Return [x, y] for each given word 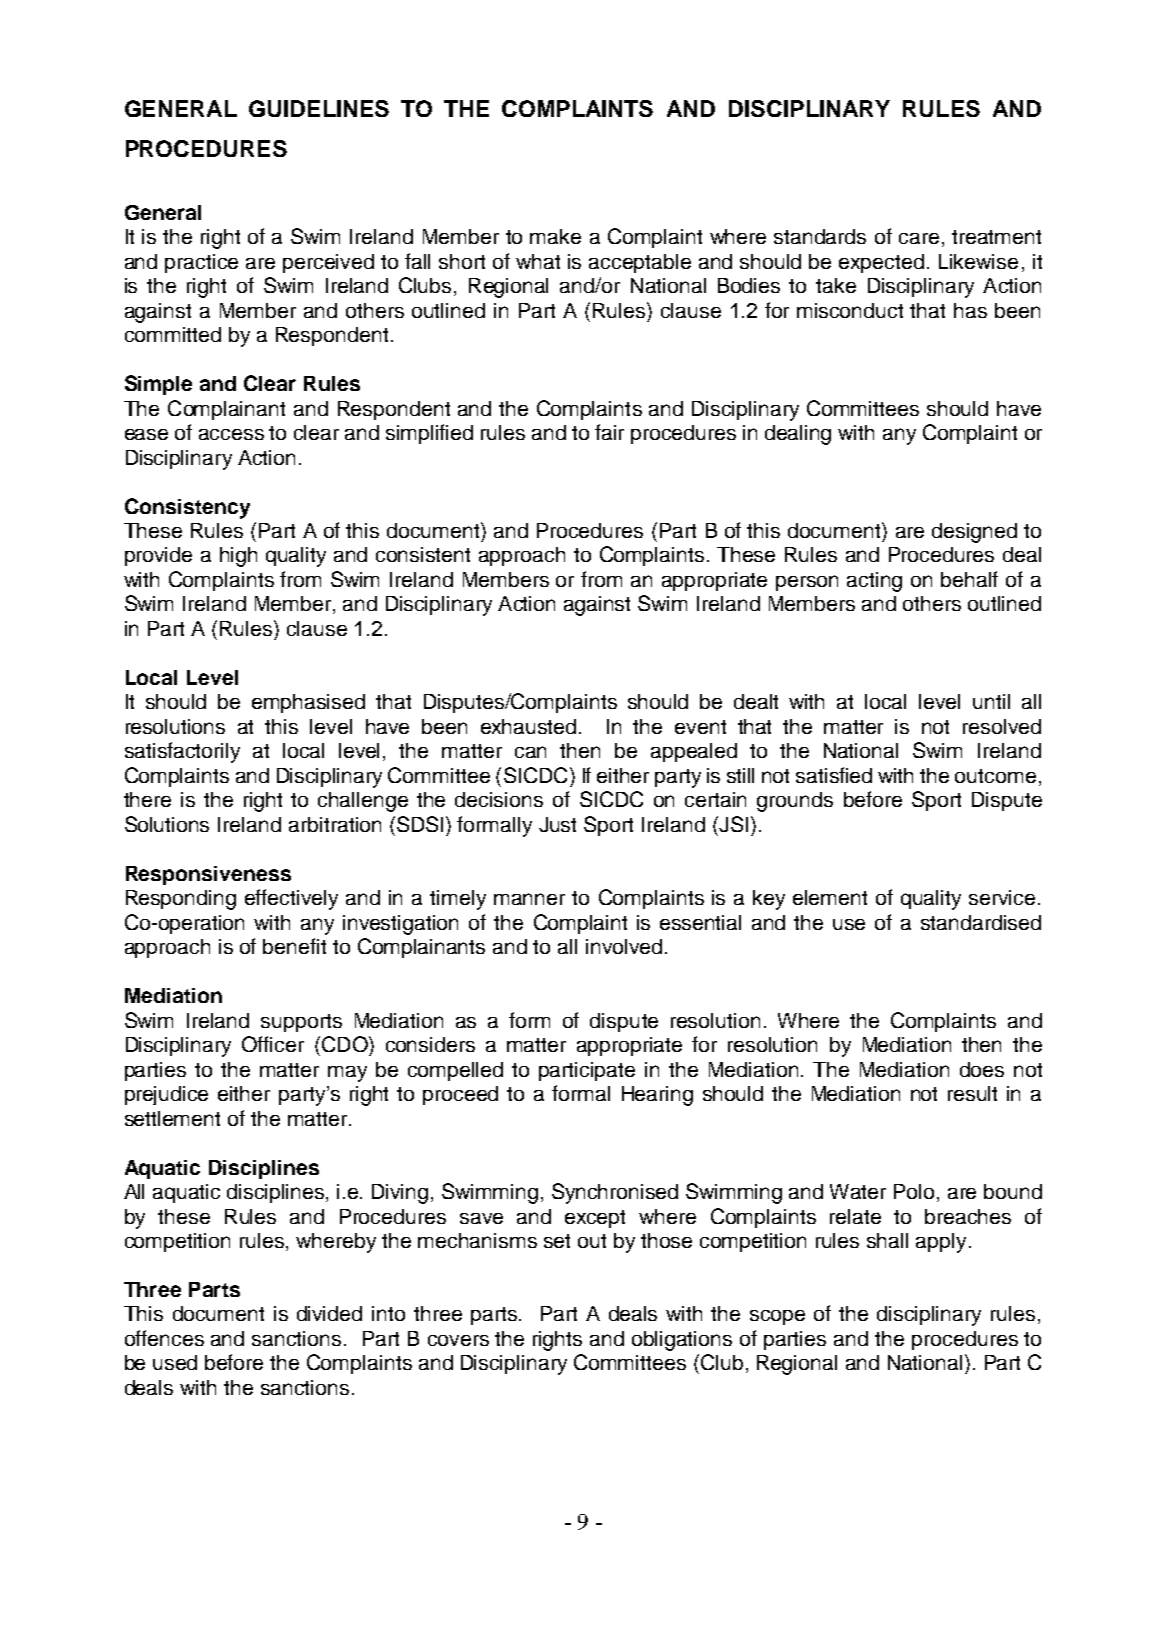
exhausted [528, 726]
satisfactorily [182, 752]
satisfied [834, 775]
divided [329, 1313]
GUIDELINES [319, 108]
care [919, 238]
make [555, 236]
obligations [682, 1341]
